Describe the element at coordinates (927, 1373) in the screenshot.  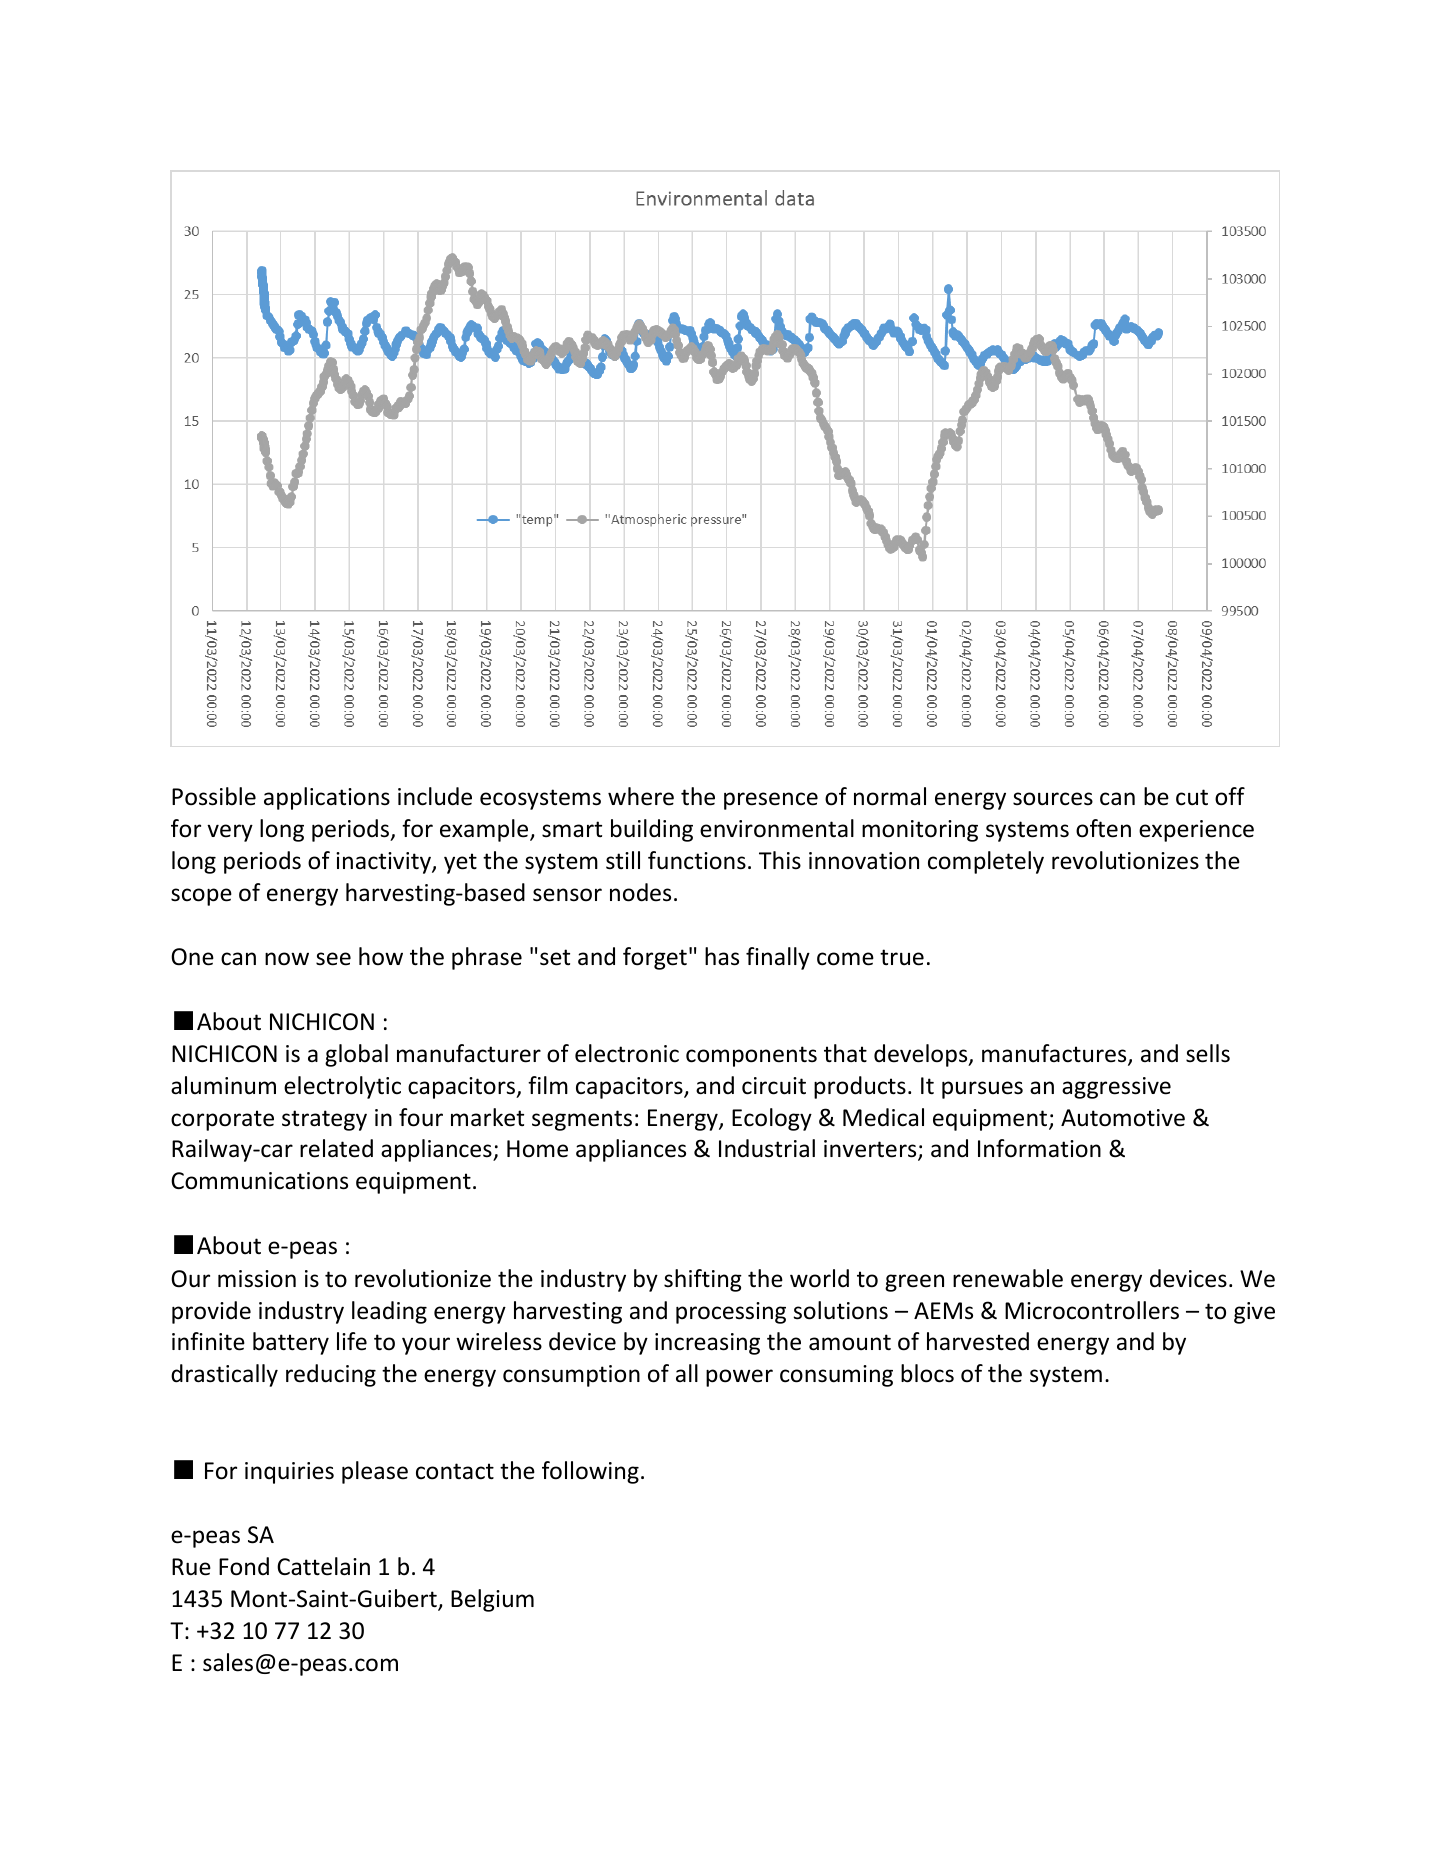
I see `blocs` at that location.
